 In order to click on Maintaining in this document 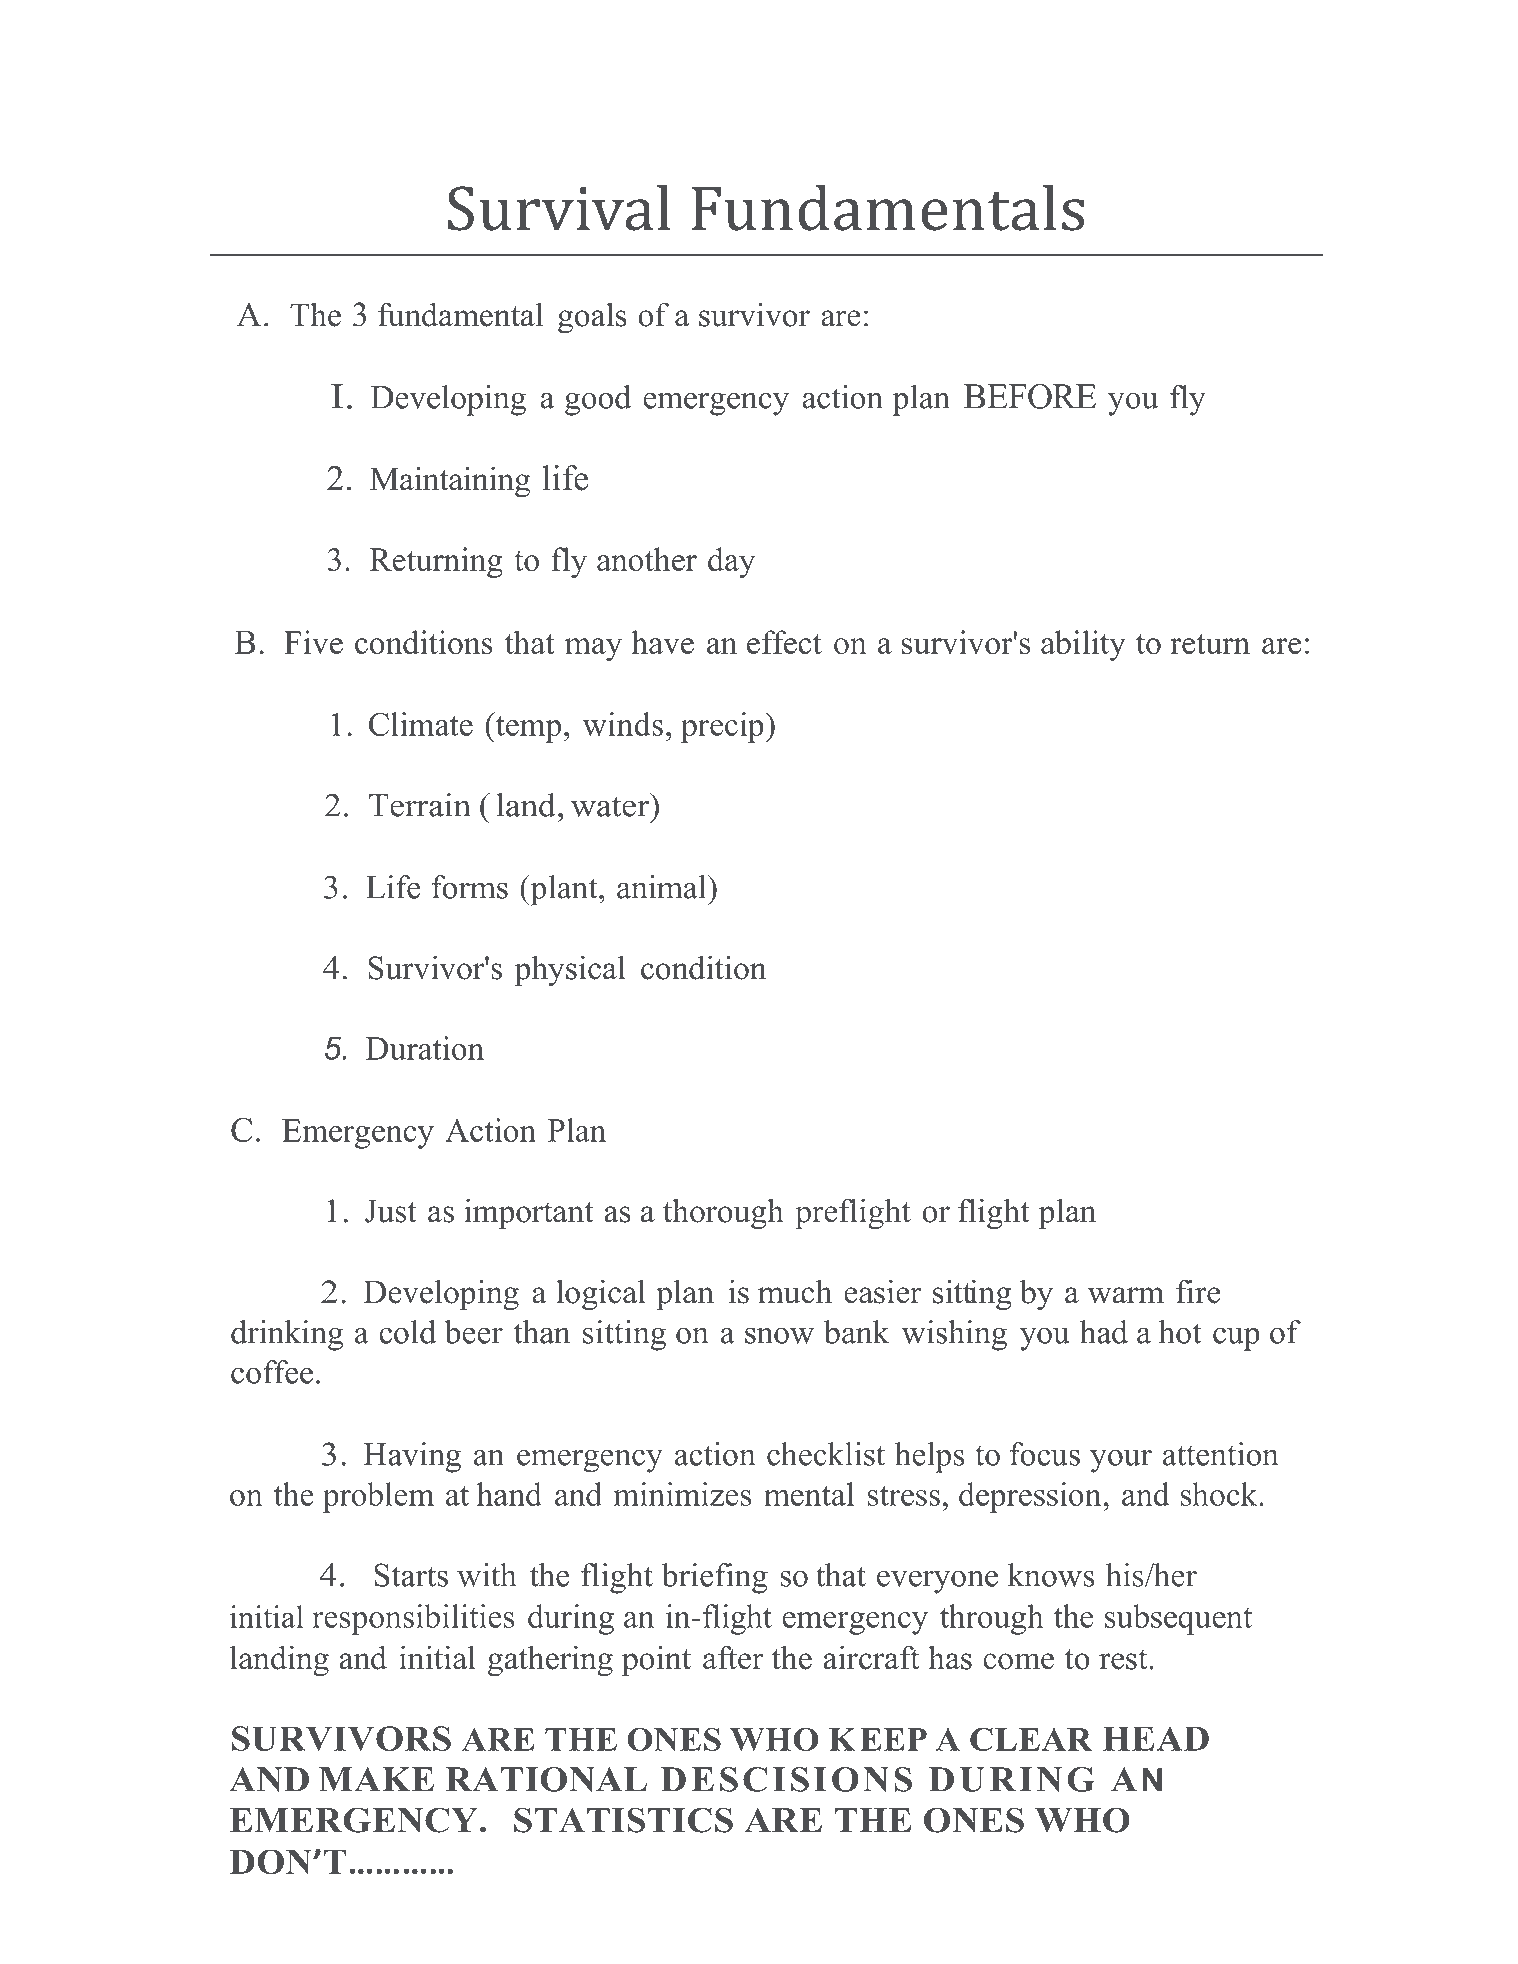, I will do `click(450, 482)`.
